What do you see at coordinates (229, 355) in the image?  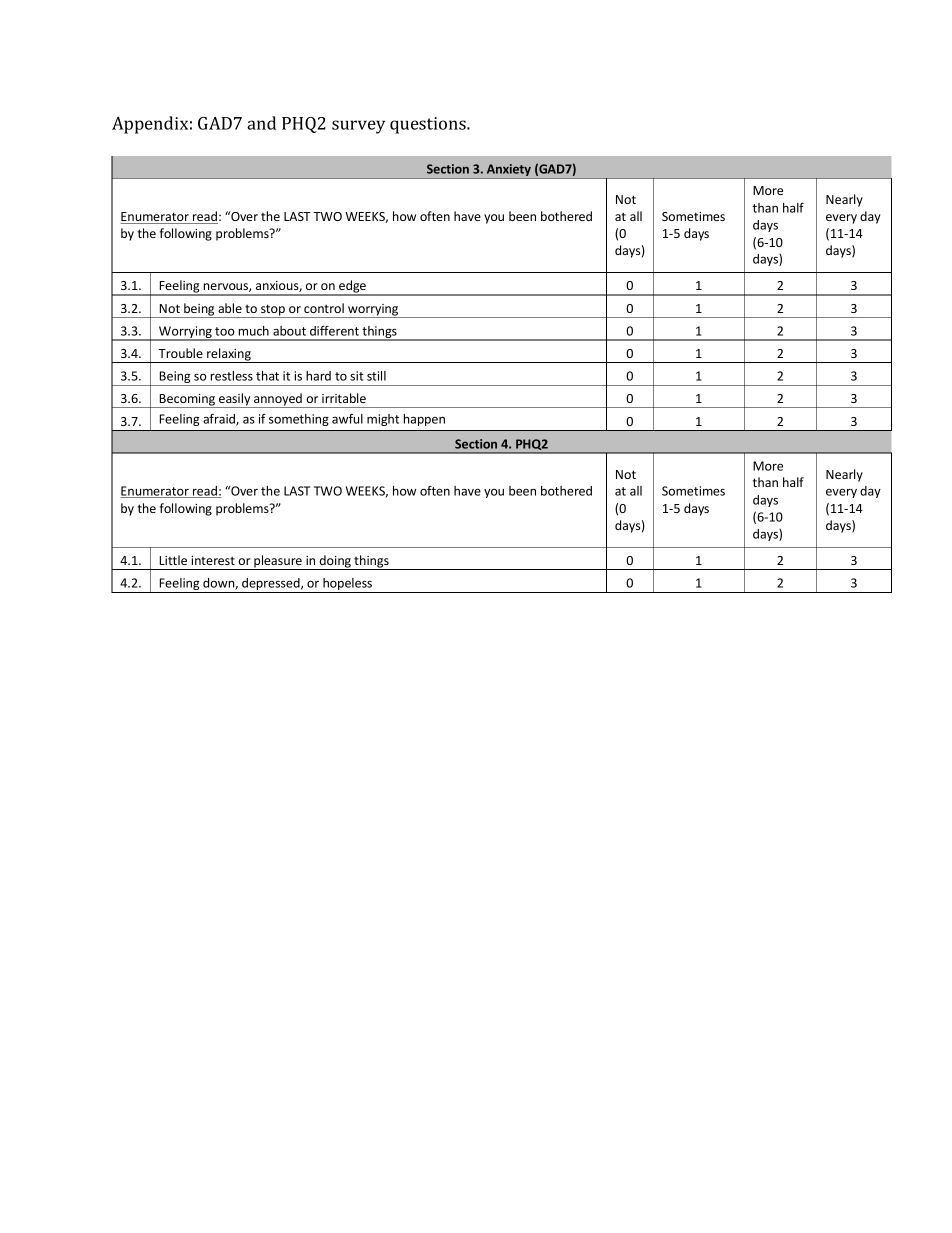 I see `relaxing` at bounding box center [229, 355].
